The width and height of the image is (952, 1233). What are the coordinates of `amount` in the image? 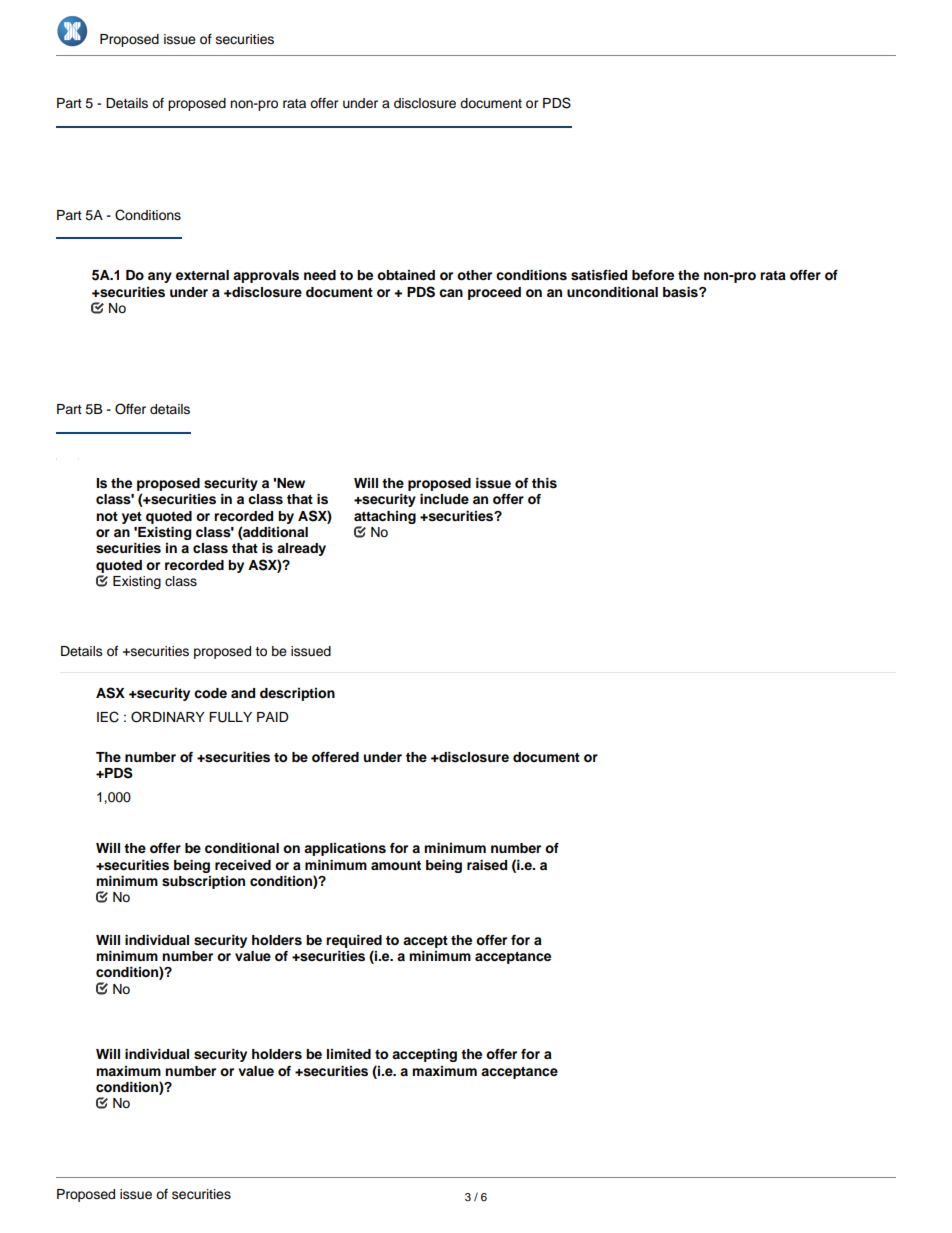 It's located at (396, 865).
